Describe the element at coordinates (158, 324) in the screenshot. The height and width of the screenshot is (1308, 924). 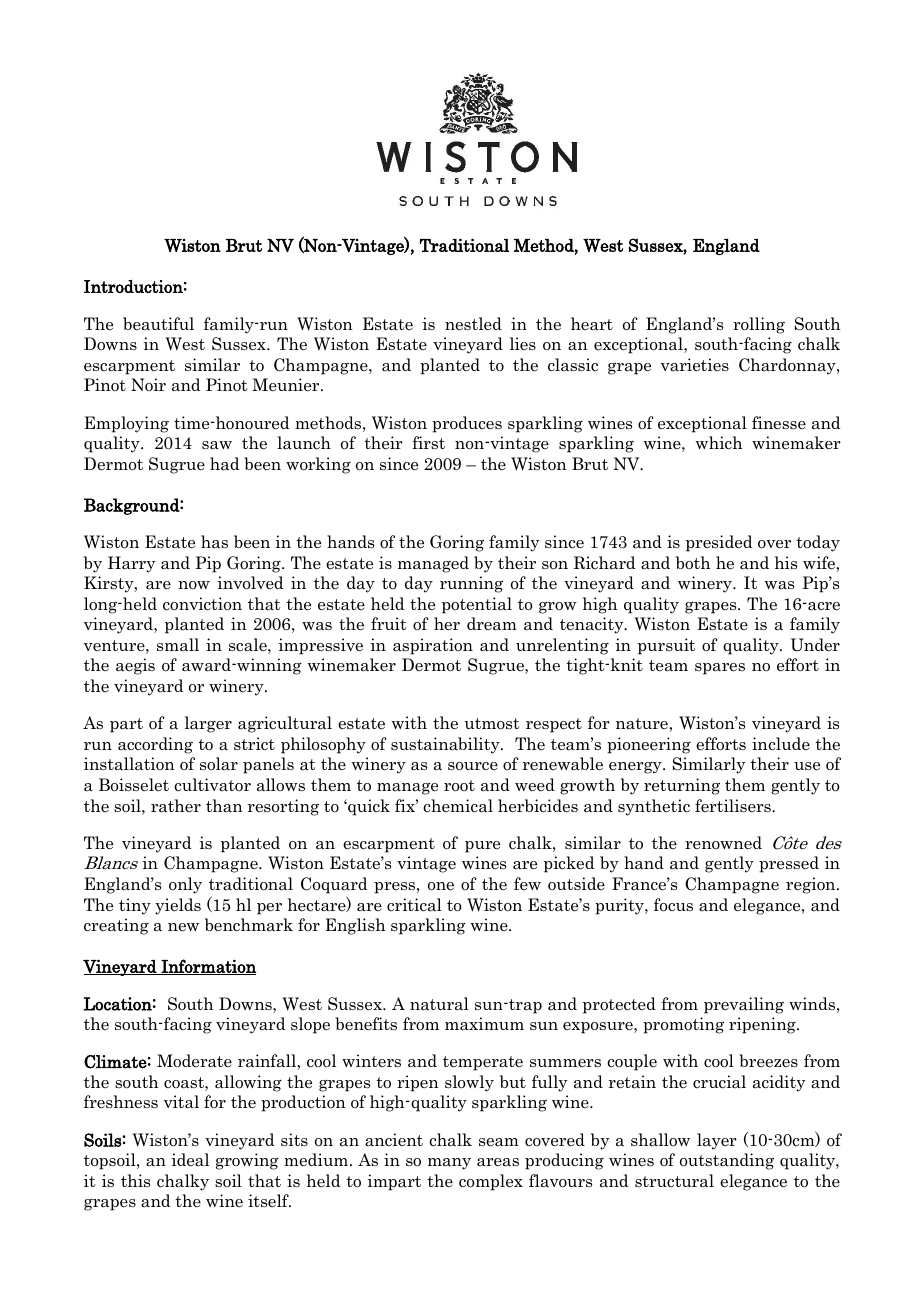
I see `beautiful` at that location.
